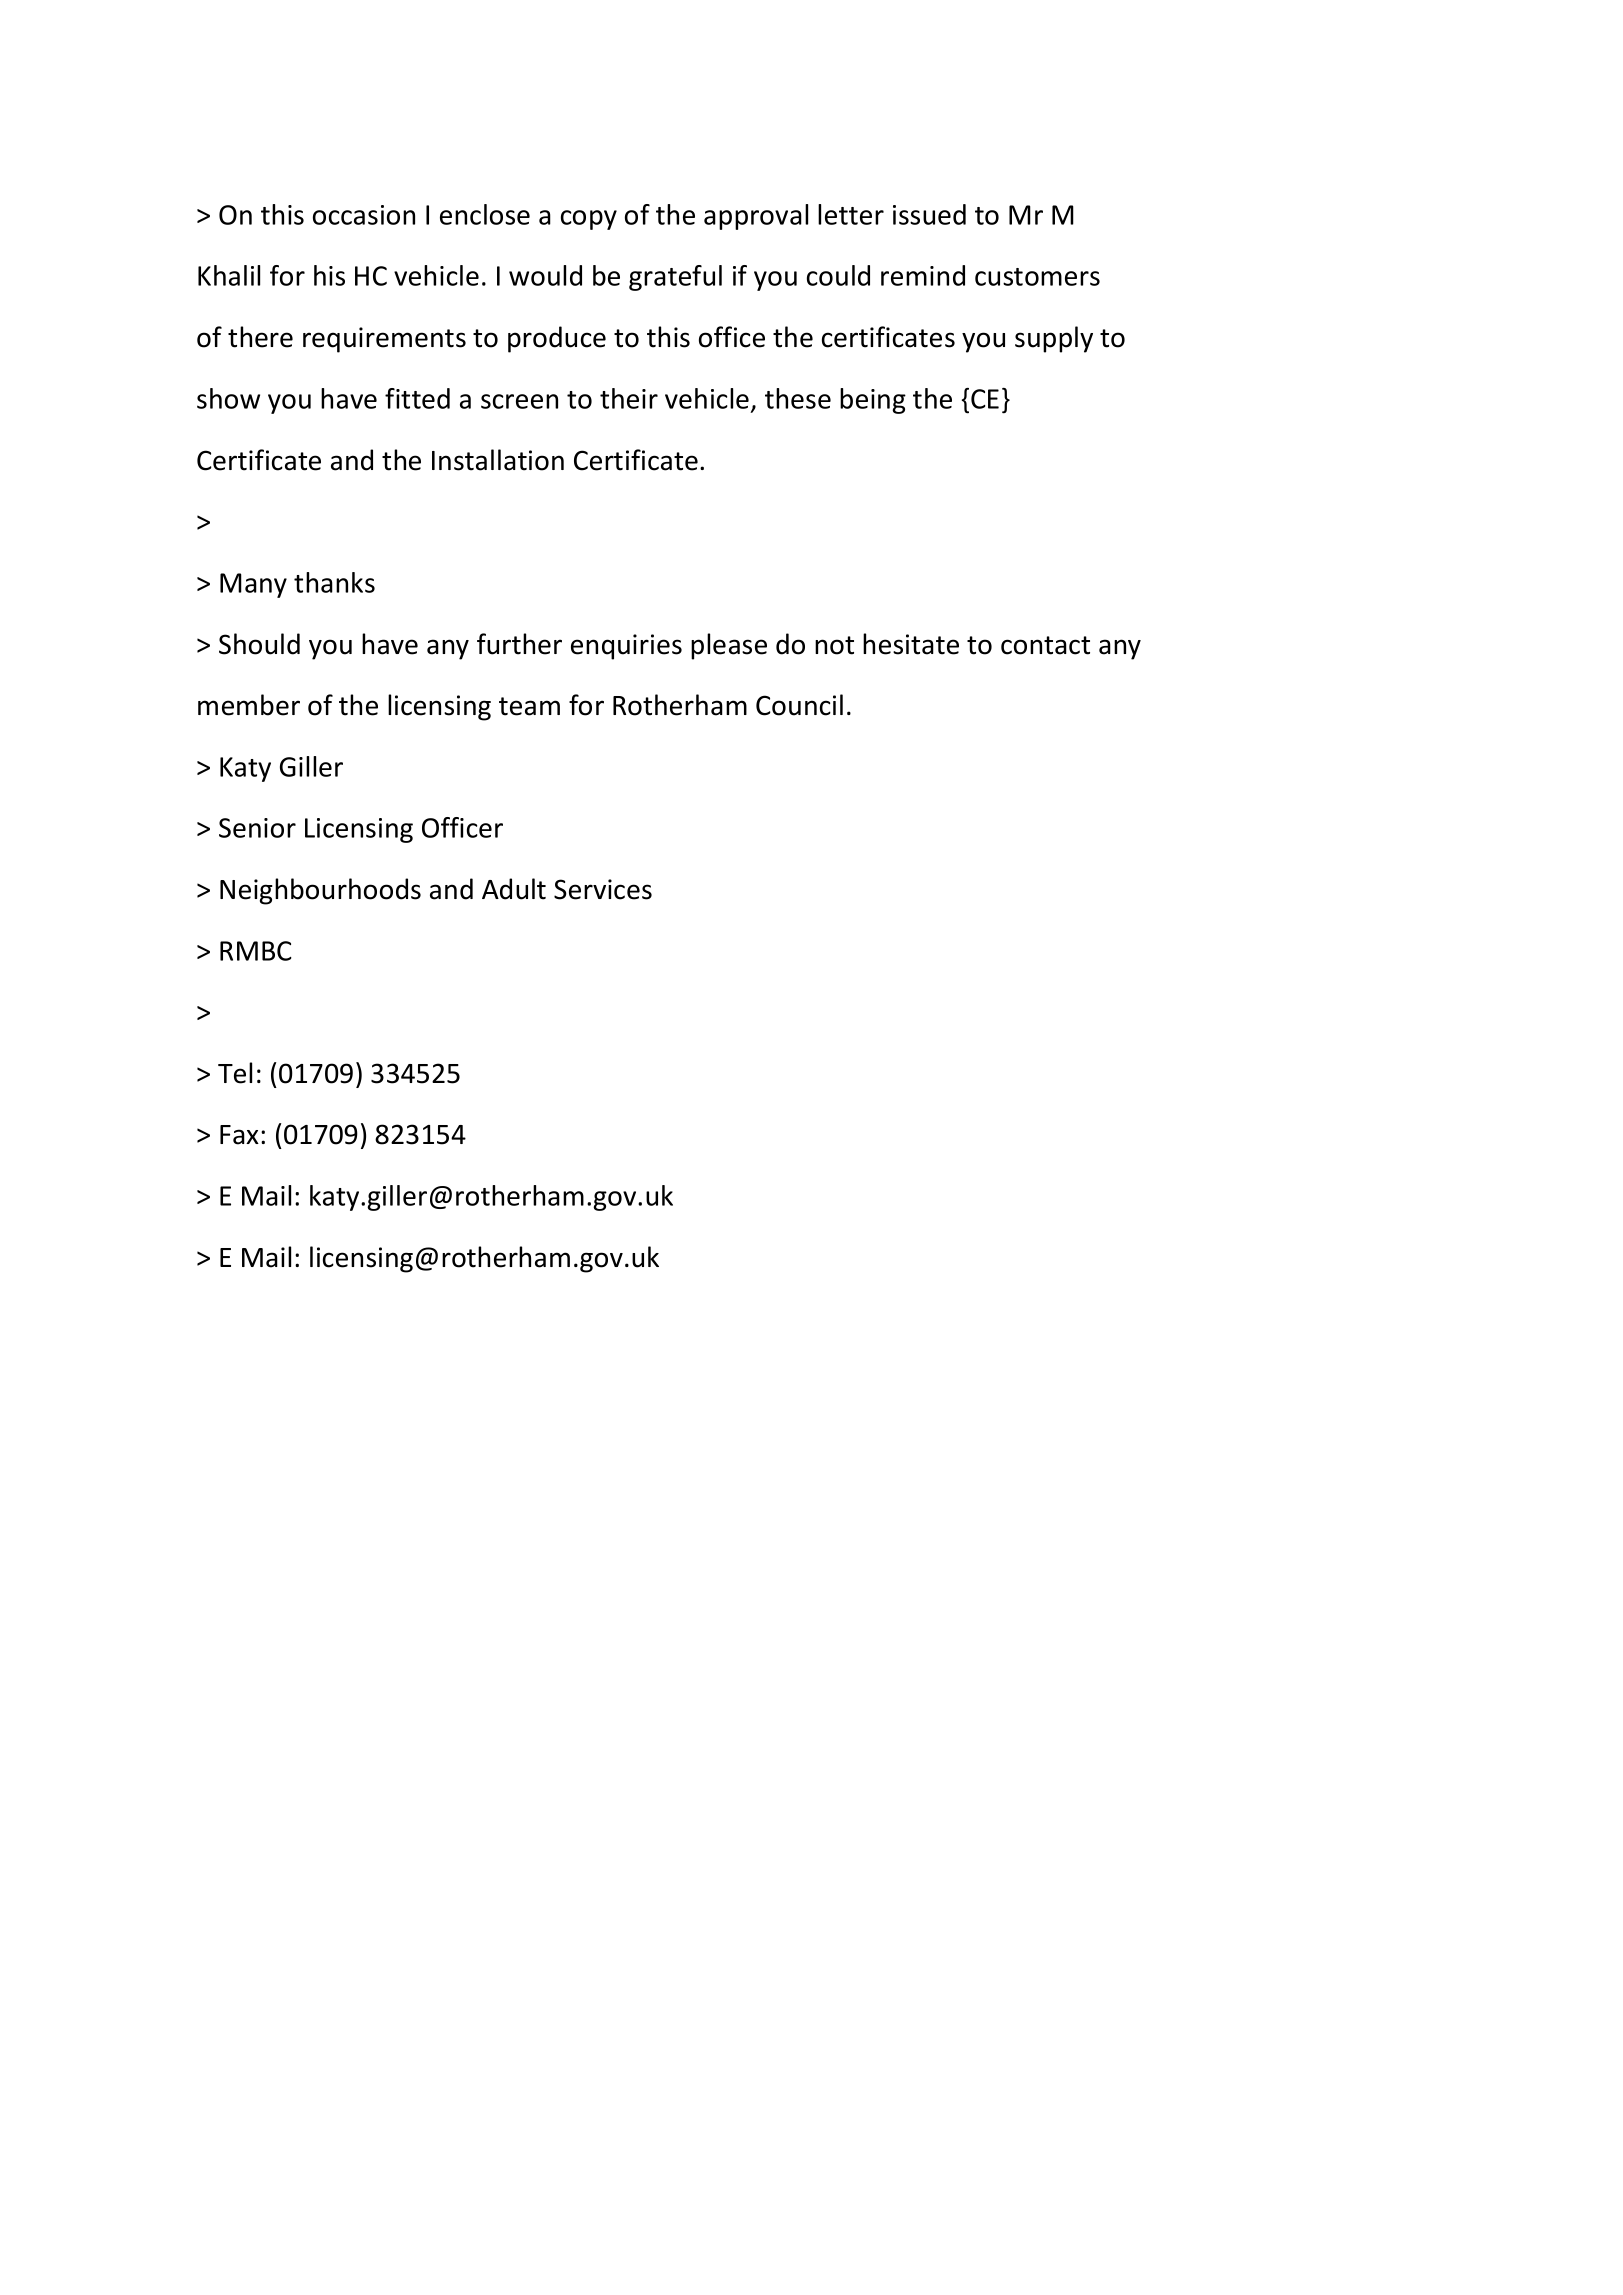  What do you see at coordinates (259, 644) in the page?
I see `Should` at bounding box center [259, 644].
